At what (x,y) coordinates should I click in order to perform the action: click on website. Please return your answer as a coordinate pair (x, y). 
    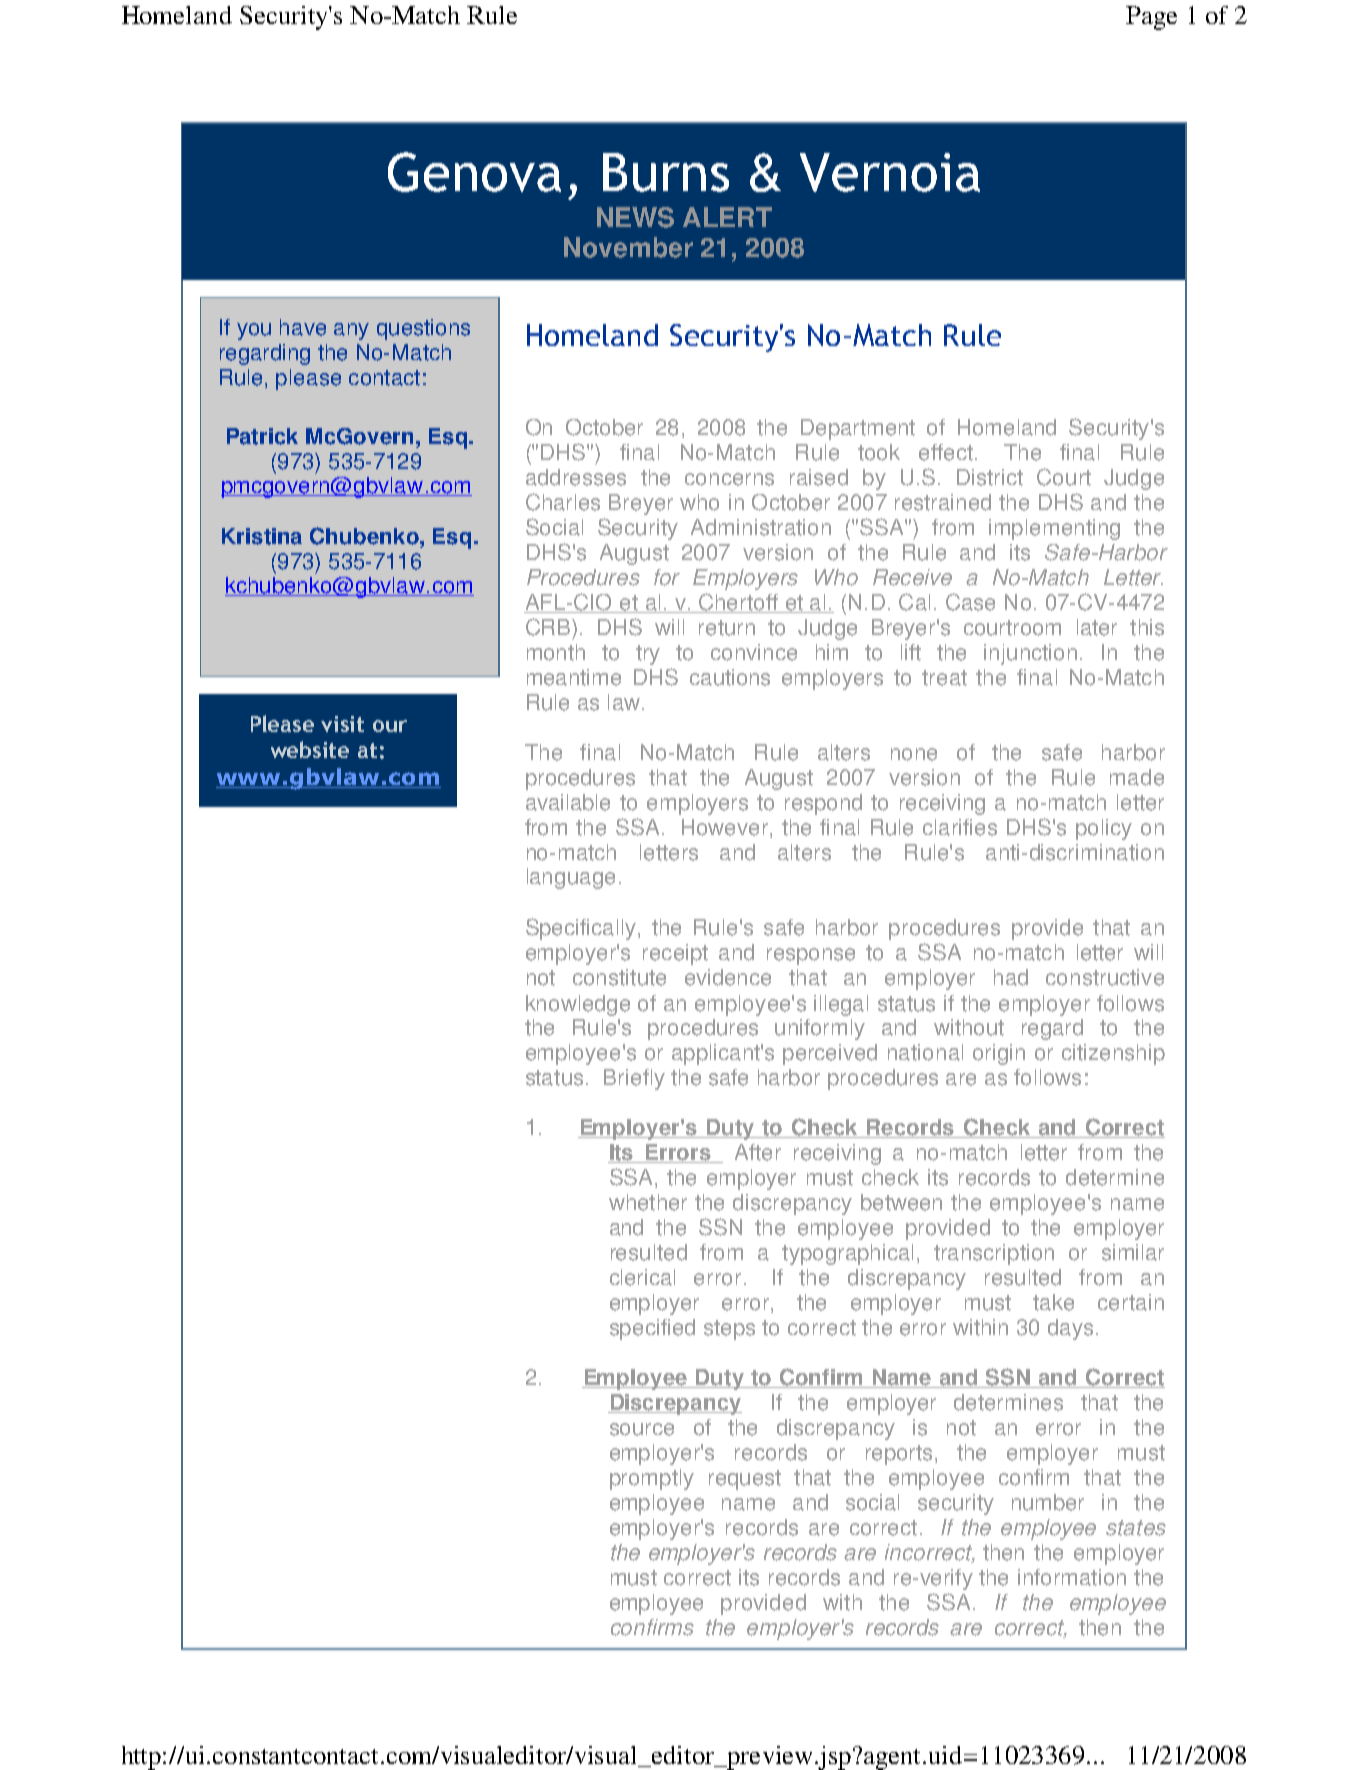
    Looking at the image, I should click on (310, 749).
